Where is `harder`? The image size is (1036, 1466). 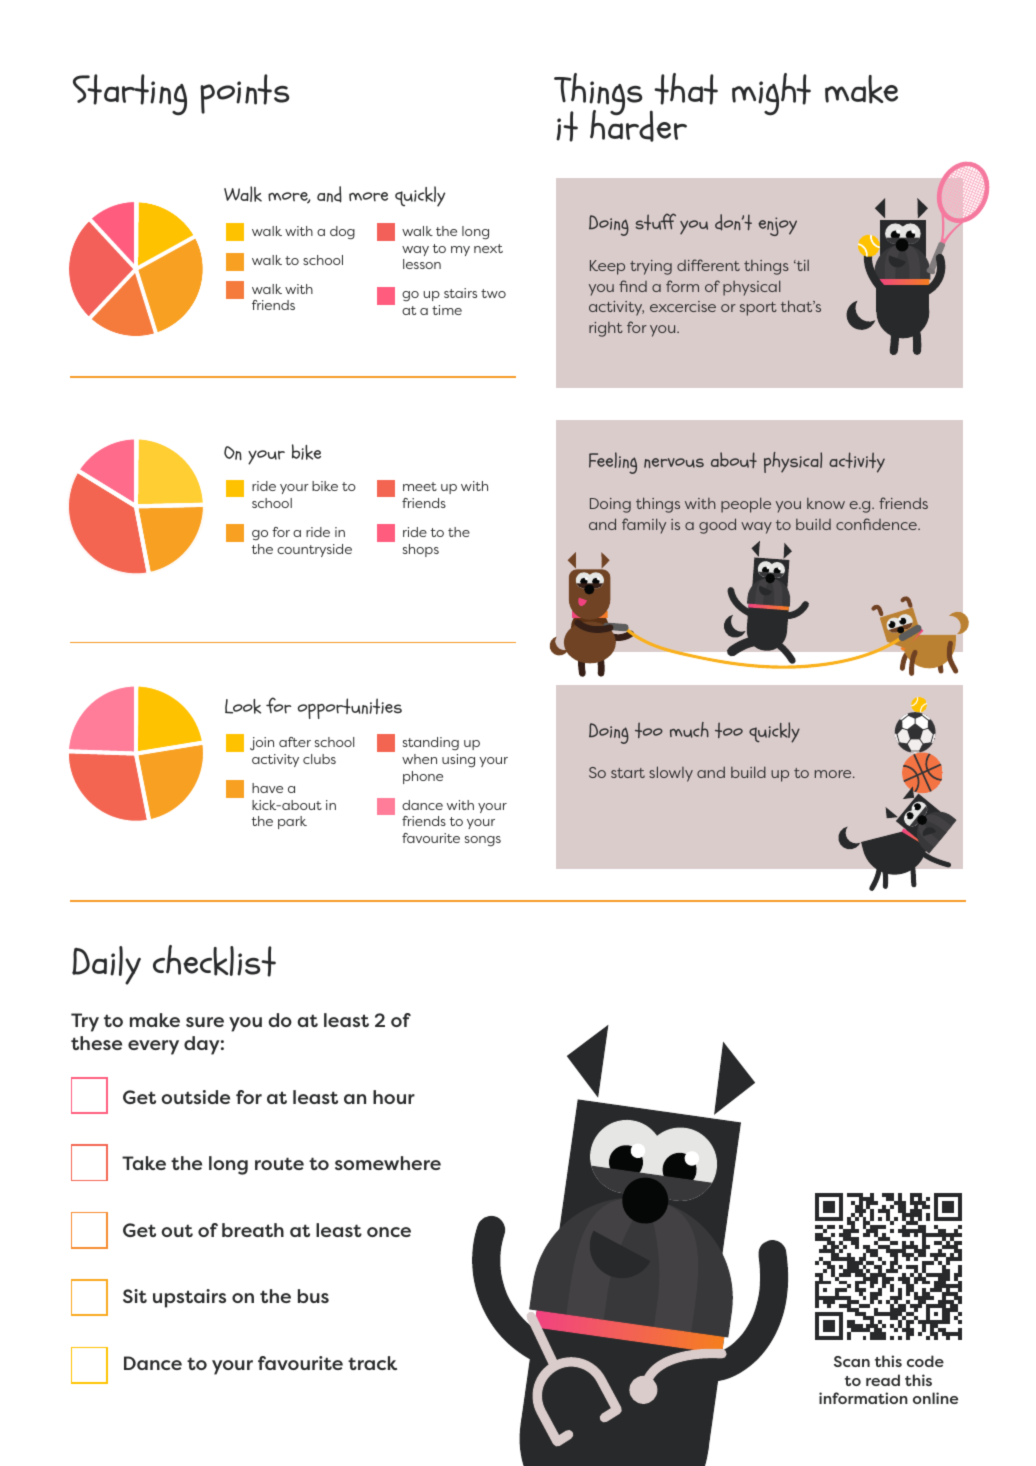
harder is located at coordinates (638, 124).
